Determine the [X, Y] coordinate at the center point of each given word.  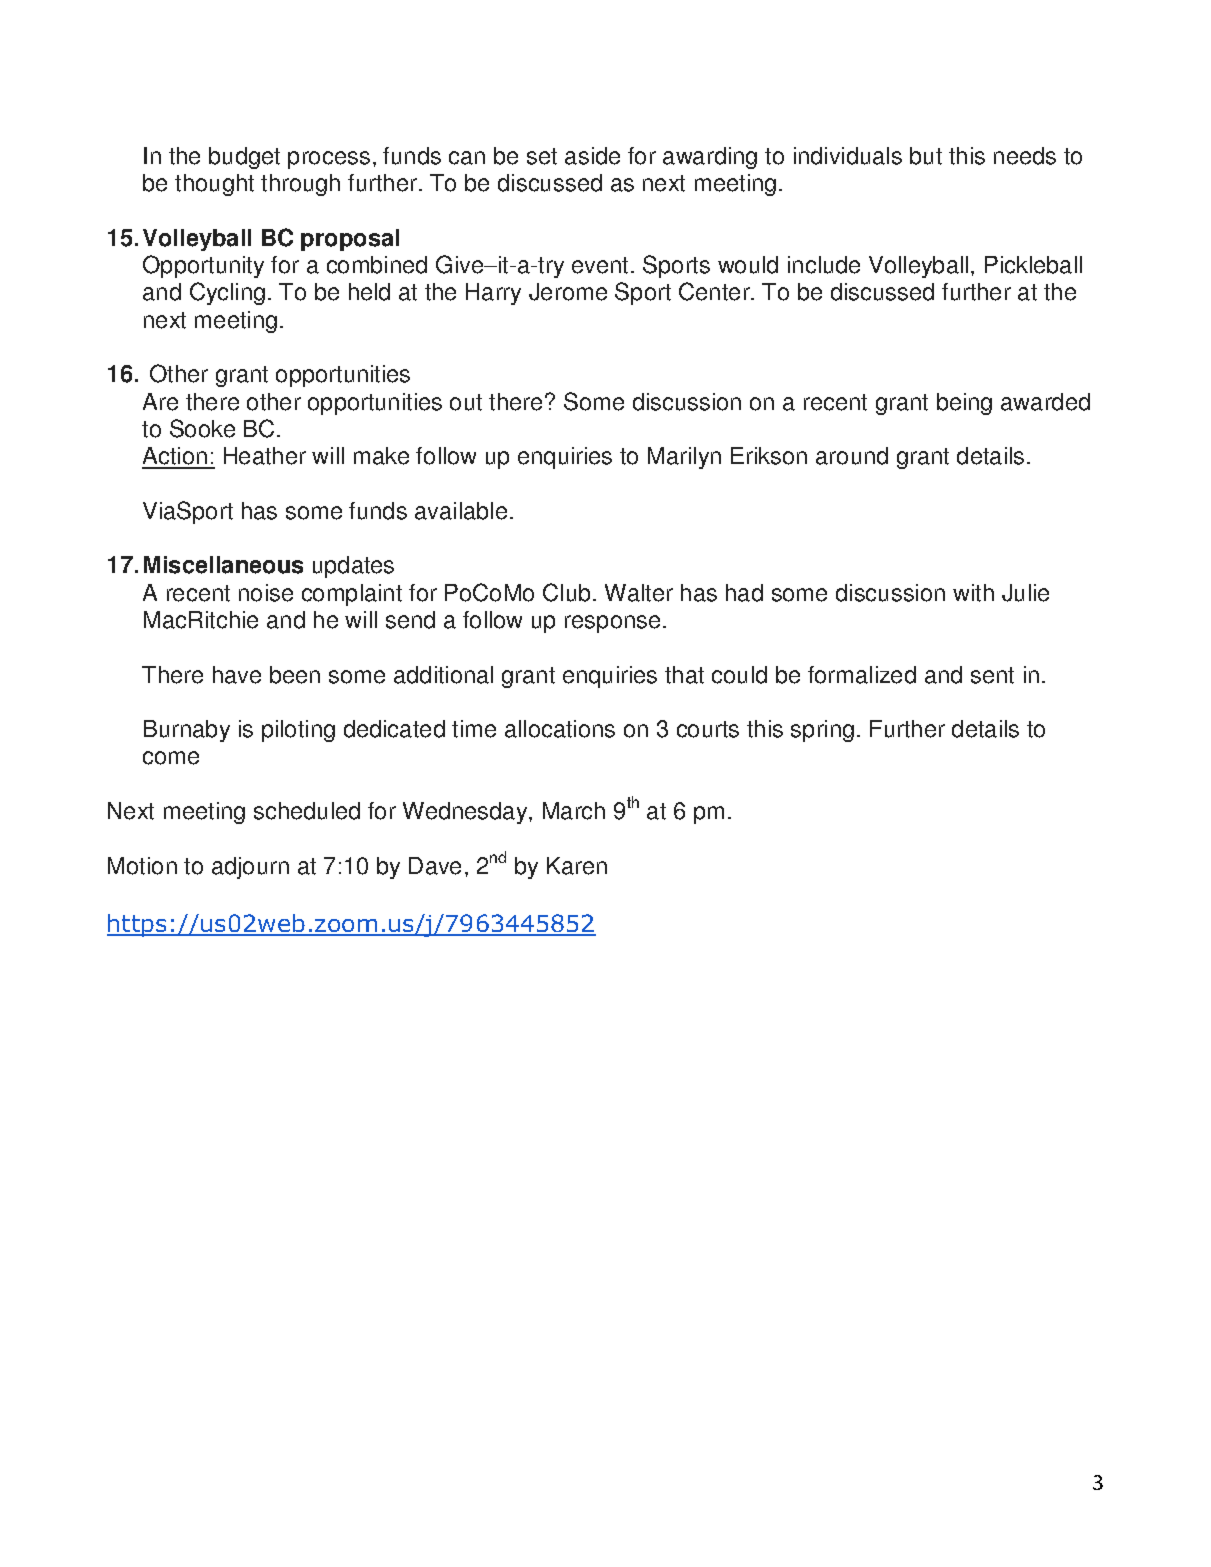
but [926, 156]
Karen [577, 866]
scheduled [307, 811]
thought [214, 185]
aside [592, 156]
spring [822, 731]
